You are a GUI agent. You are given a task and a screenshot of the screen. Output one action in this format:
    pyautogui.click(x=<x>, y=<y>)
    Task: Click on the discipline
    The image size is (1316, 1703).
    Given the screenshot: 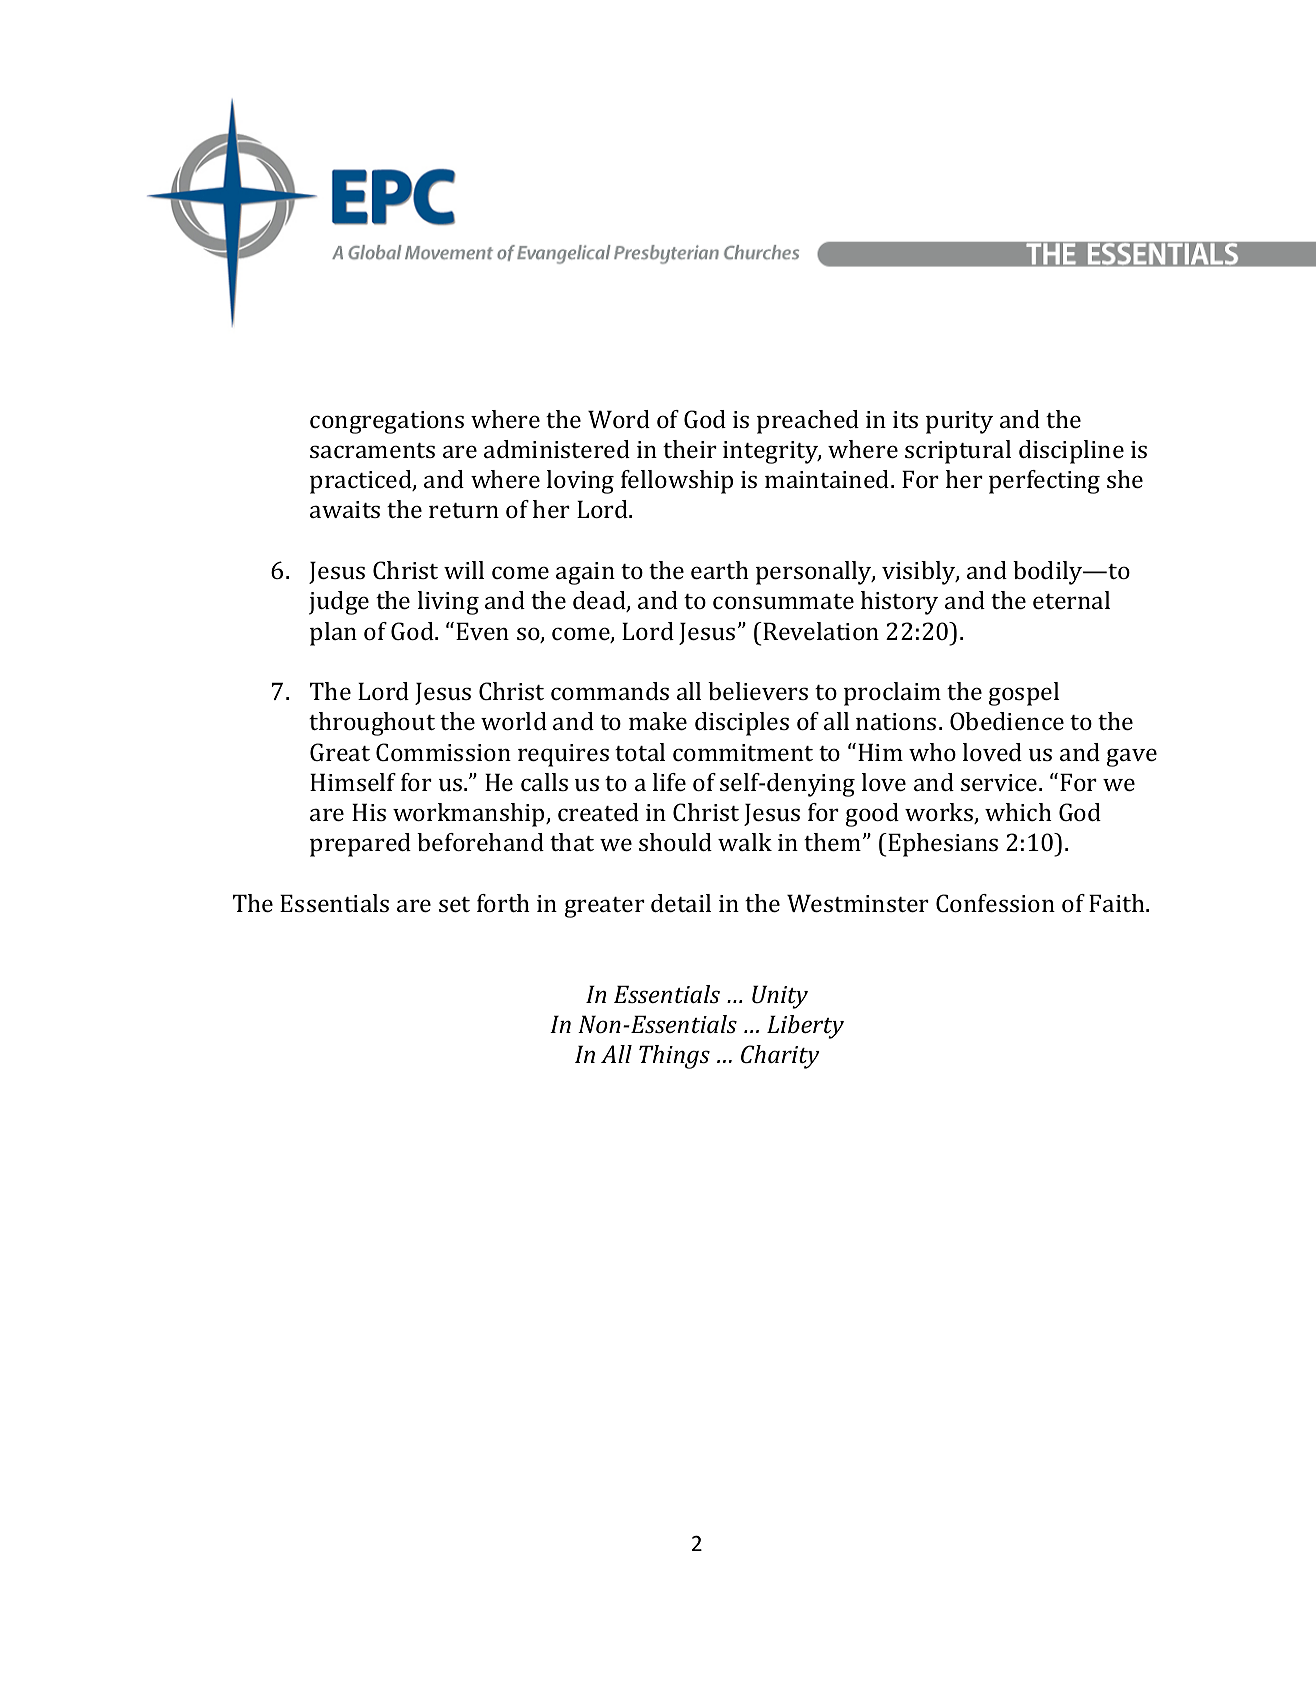 What is the action you would take?
    pyautogui.click(x=1071, y=452)
